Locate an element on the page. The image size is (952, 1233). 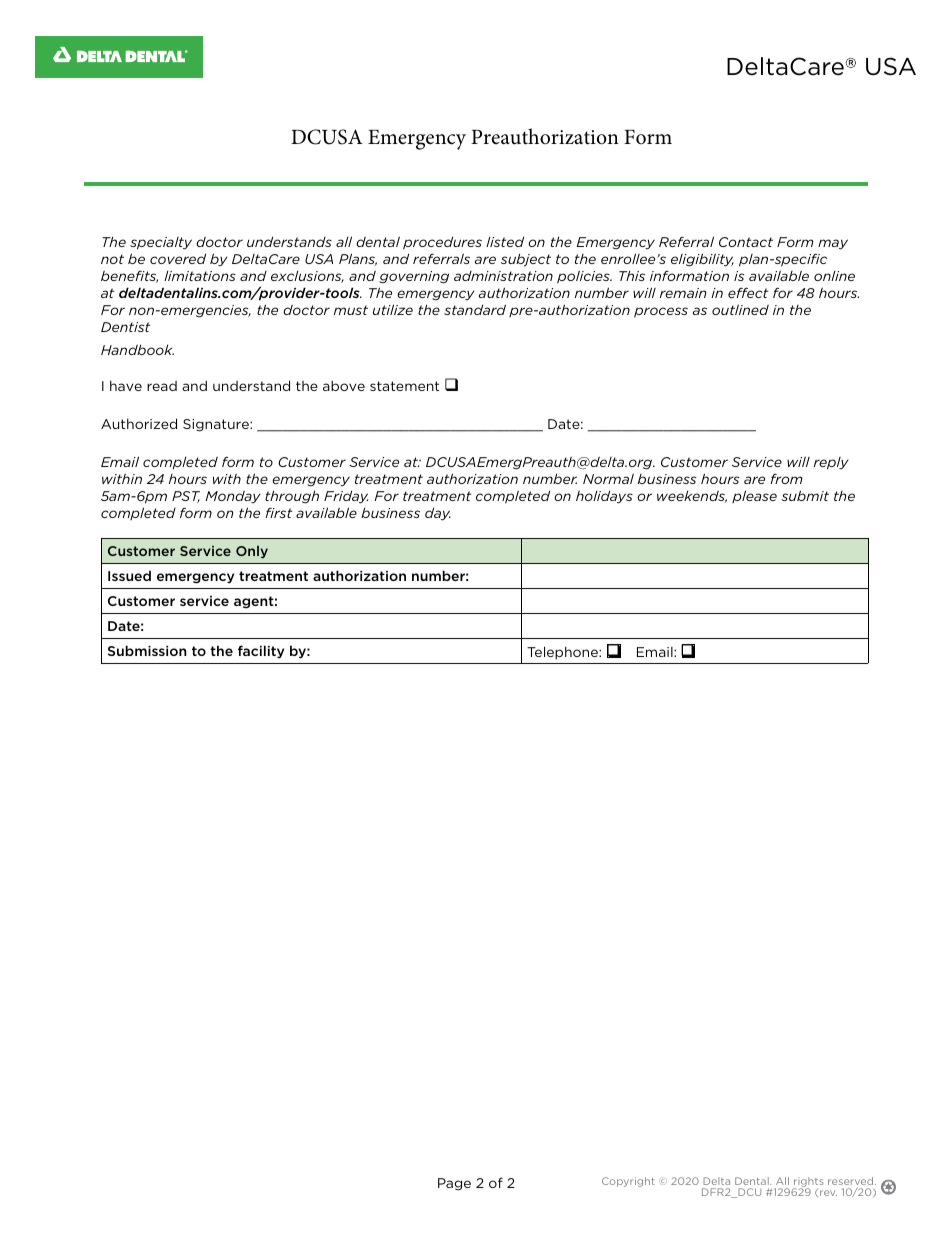
please is located at coordinates (754, 496).
